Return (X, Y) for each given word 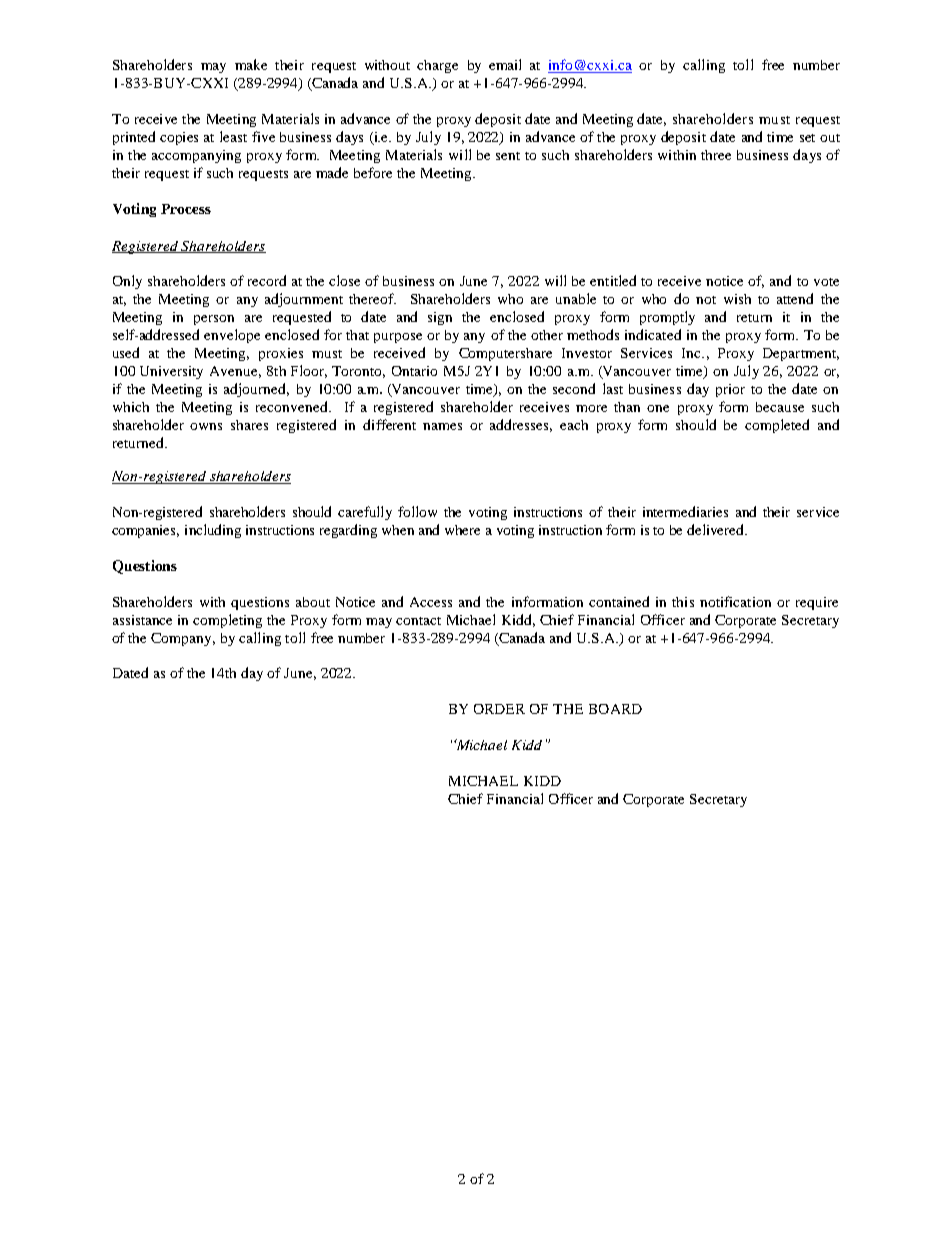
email (505, 64)
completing (227, 621)
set (807, 138)
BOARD (615, 709)
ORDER (499, 709)
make (251, 64)
